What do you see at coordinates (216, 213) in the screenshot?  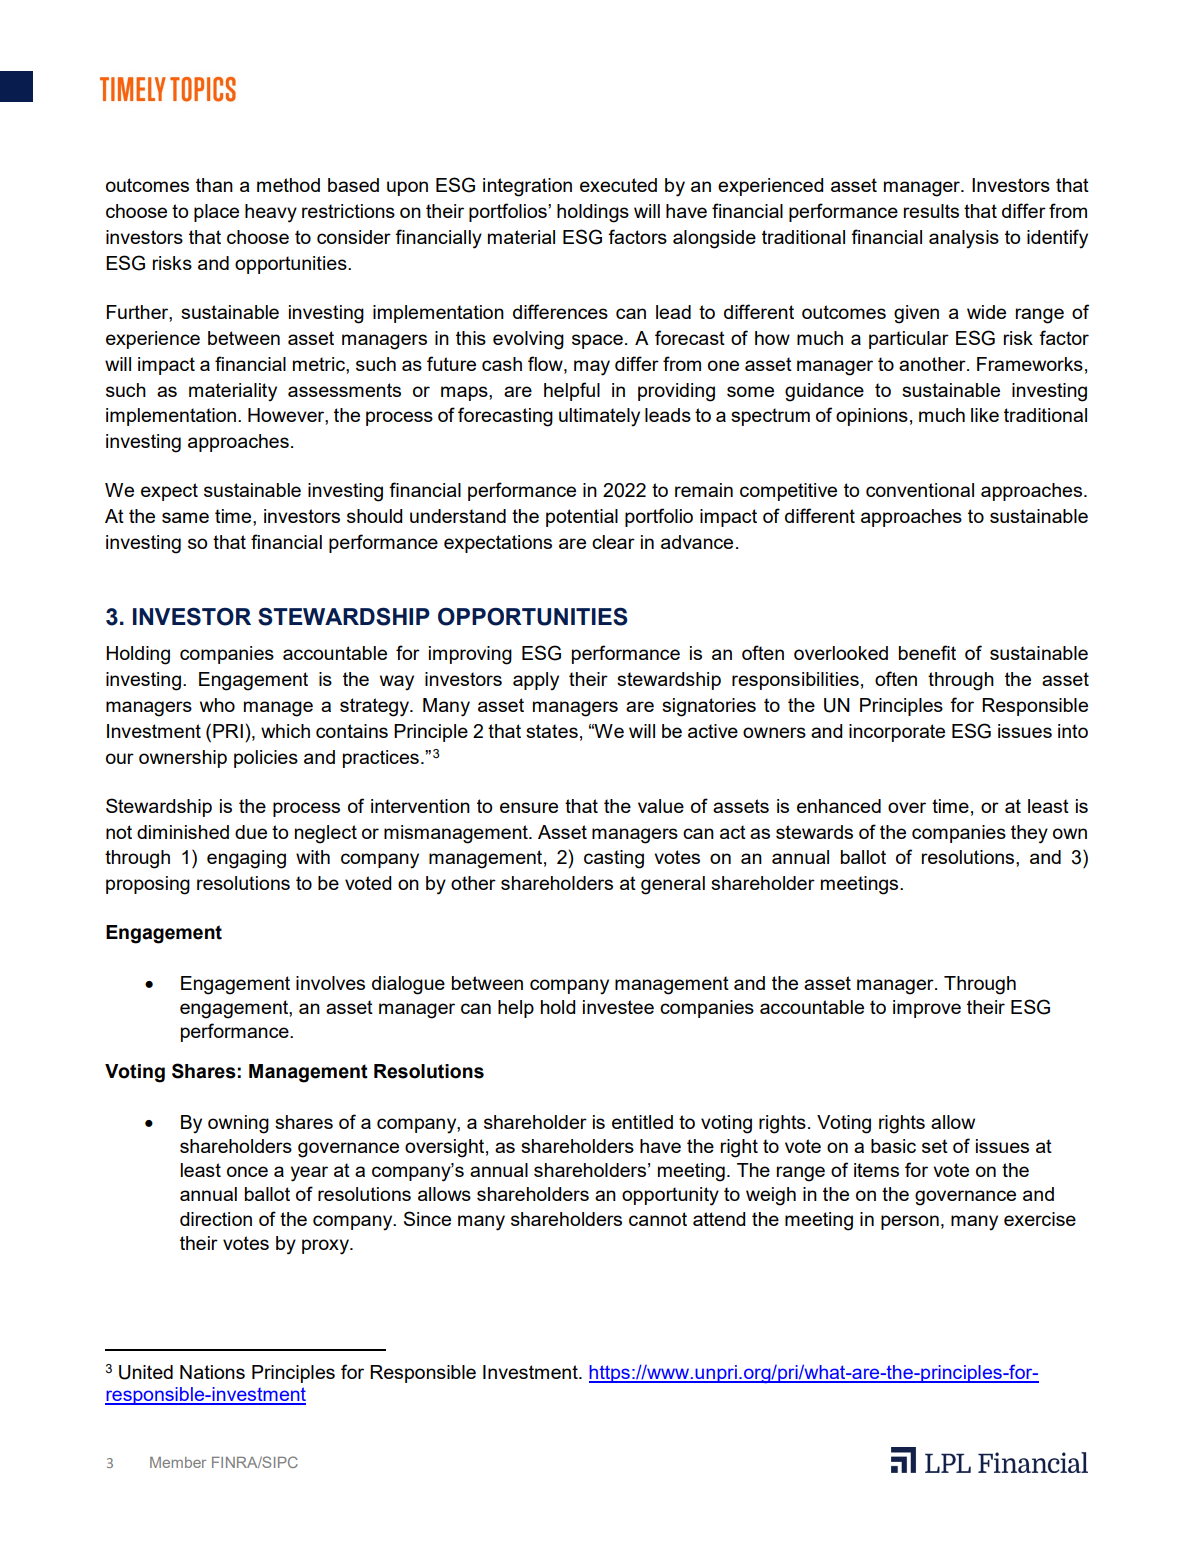 I see `place` at bounding box center [216, 213].
